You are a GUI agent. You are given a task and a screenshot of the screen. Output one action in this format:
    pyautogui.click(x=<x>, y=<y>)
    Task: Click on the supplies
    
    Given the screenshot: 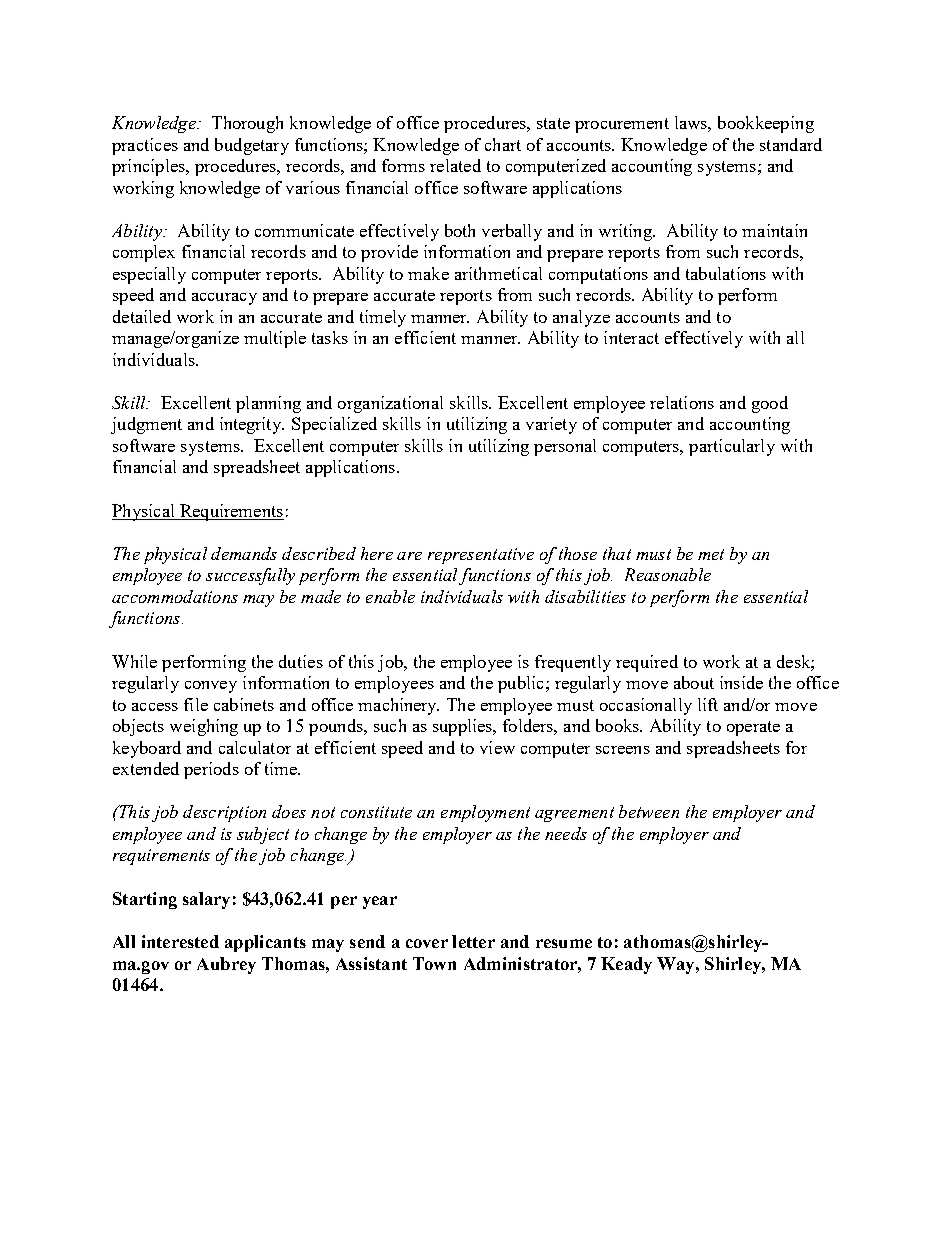 What is the action you would take?
    pyautogui.click(x=464, y=727)
